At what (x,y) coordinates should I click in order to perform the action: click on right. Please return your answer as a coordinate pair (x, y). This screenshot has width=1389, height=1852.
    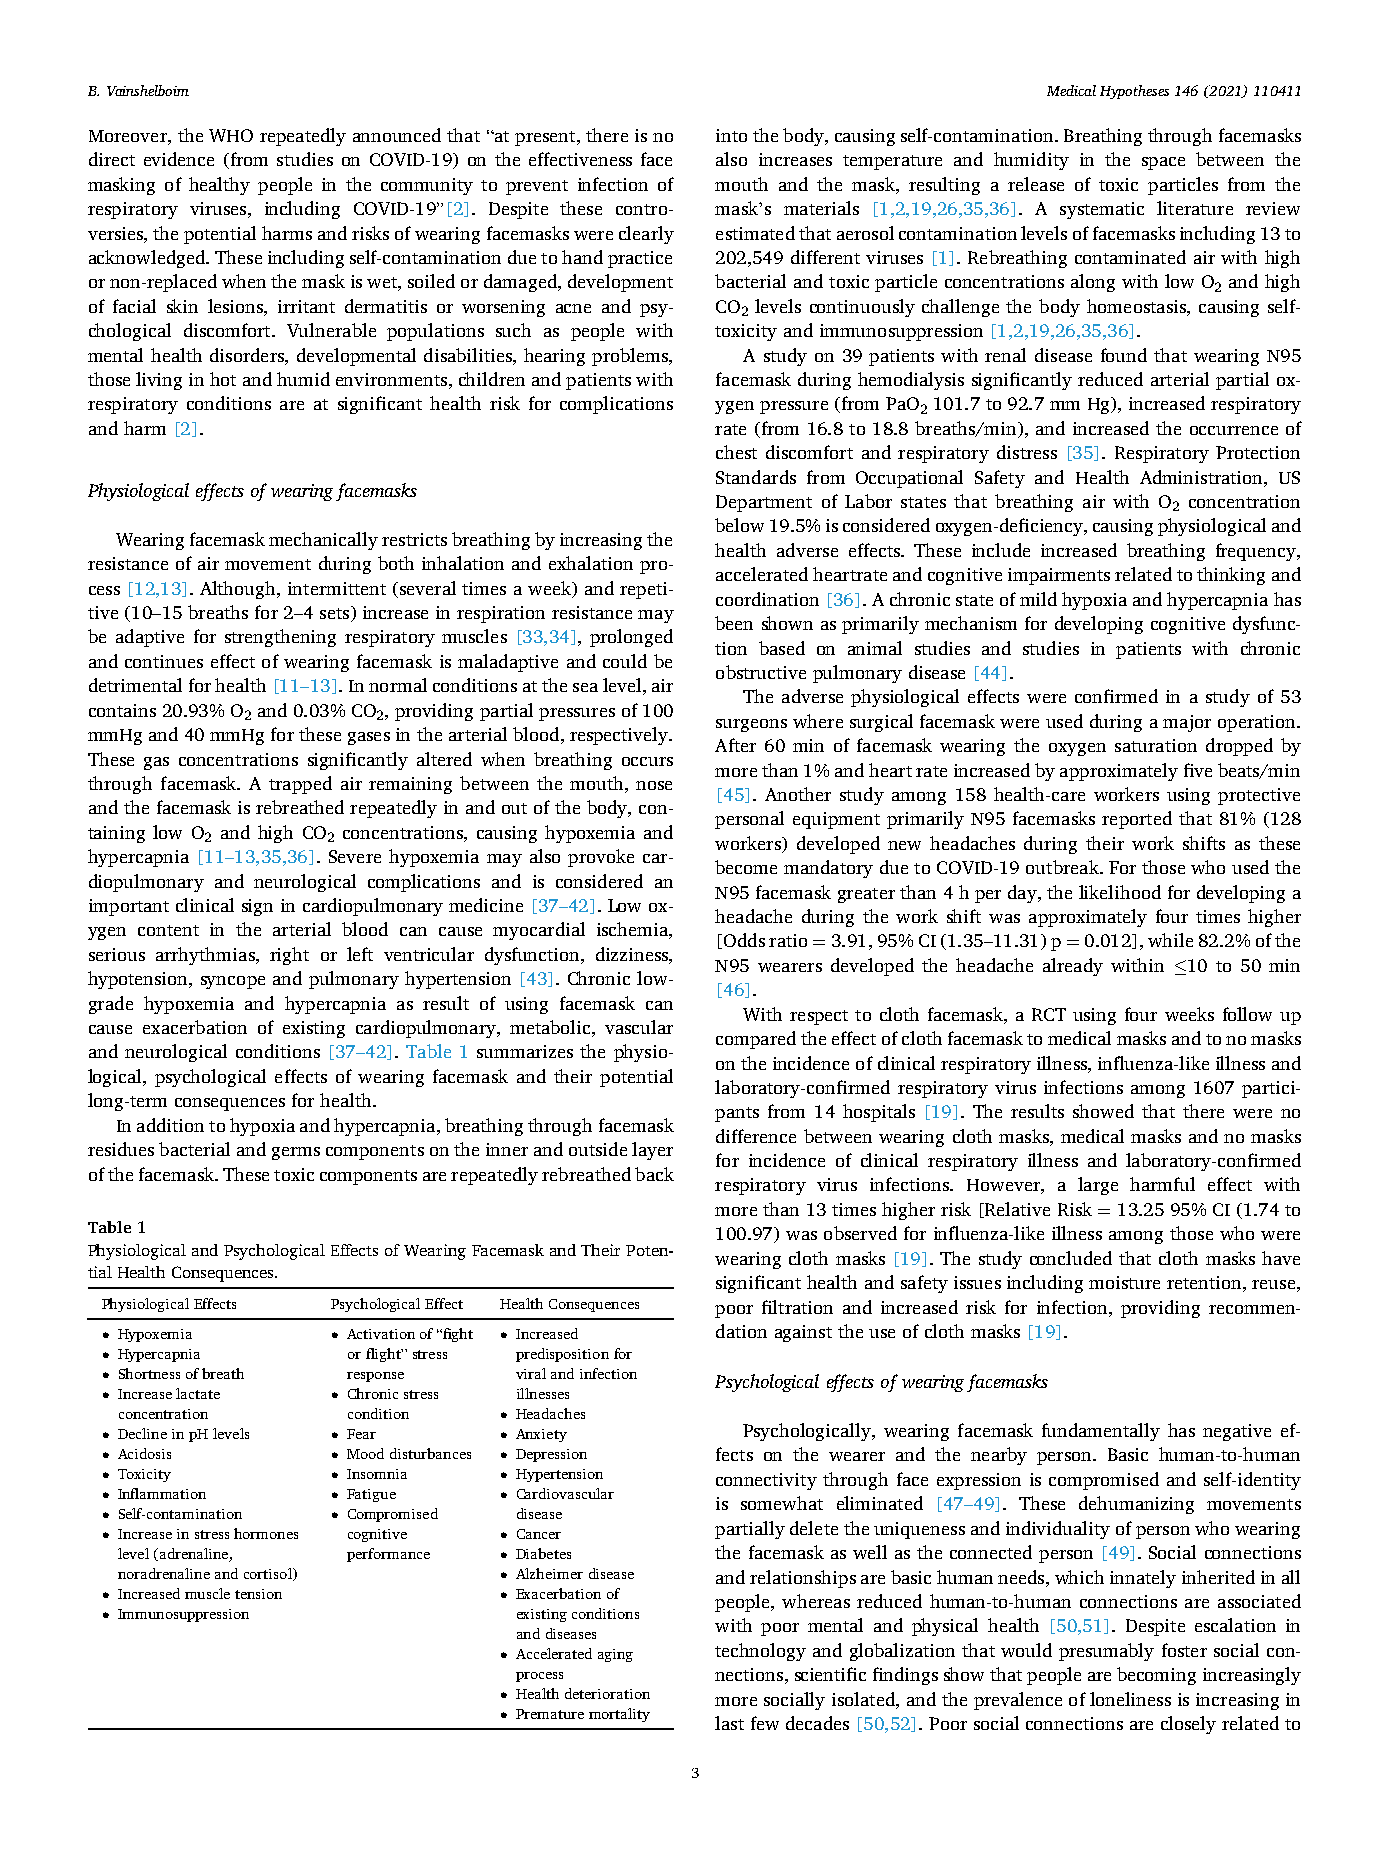
    Looking at the image, I should click on (289, 956).
